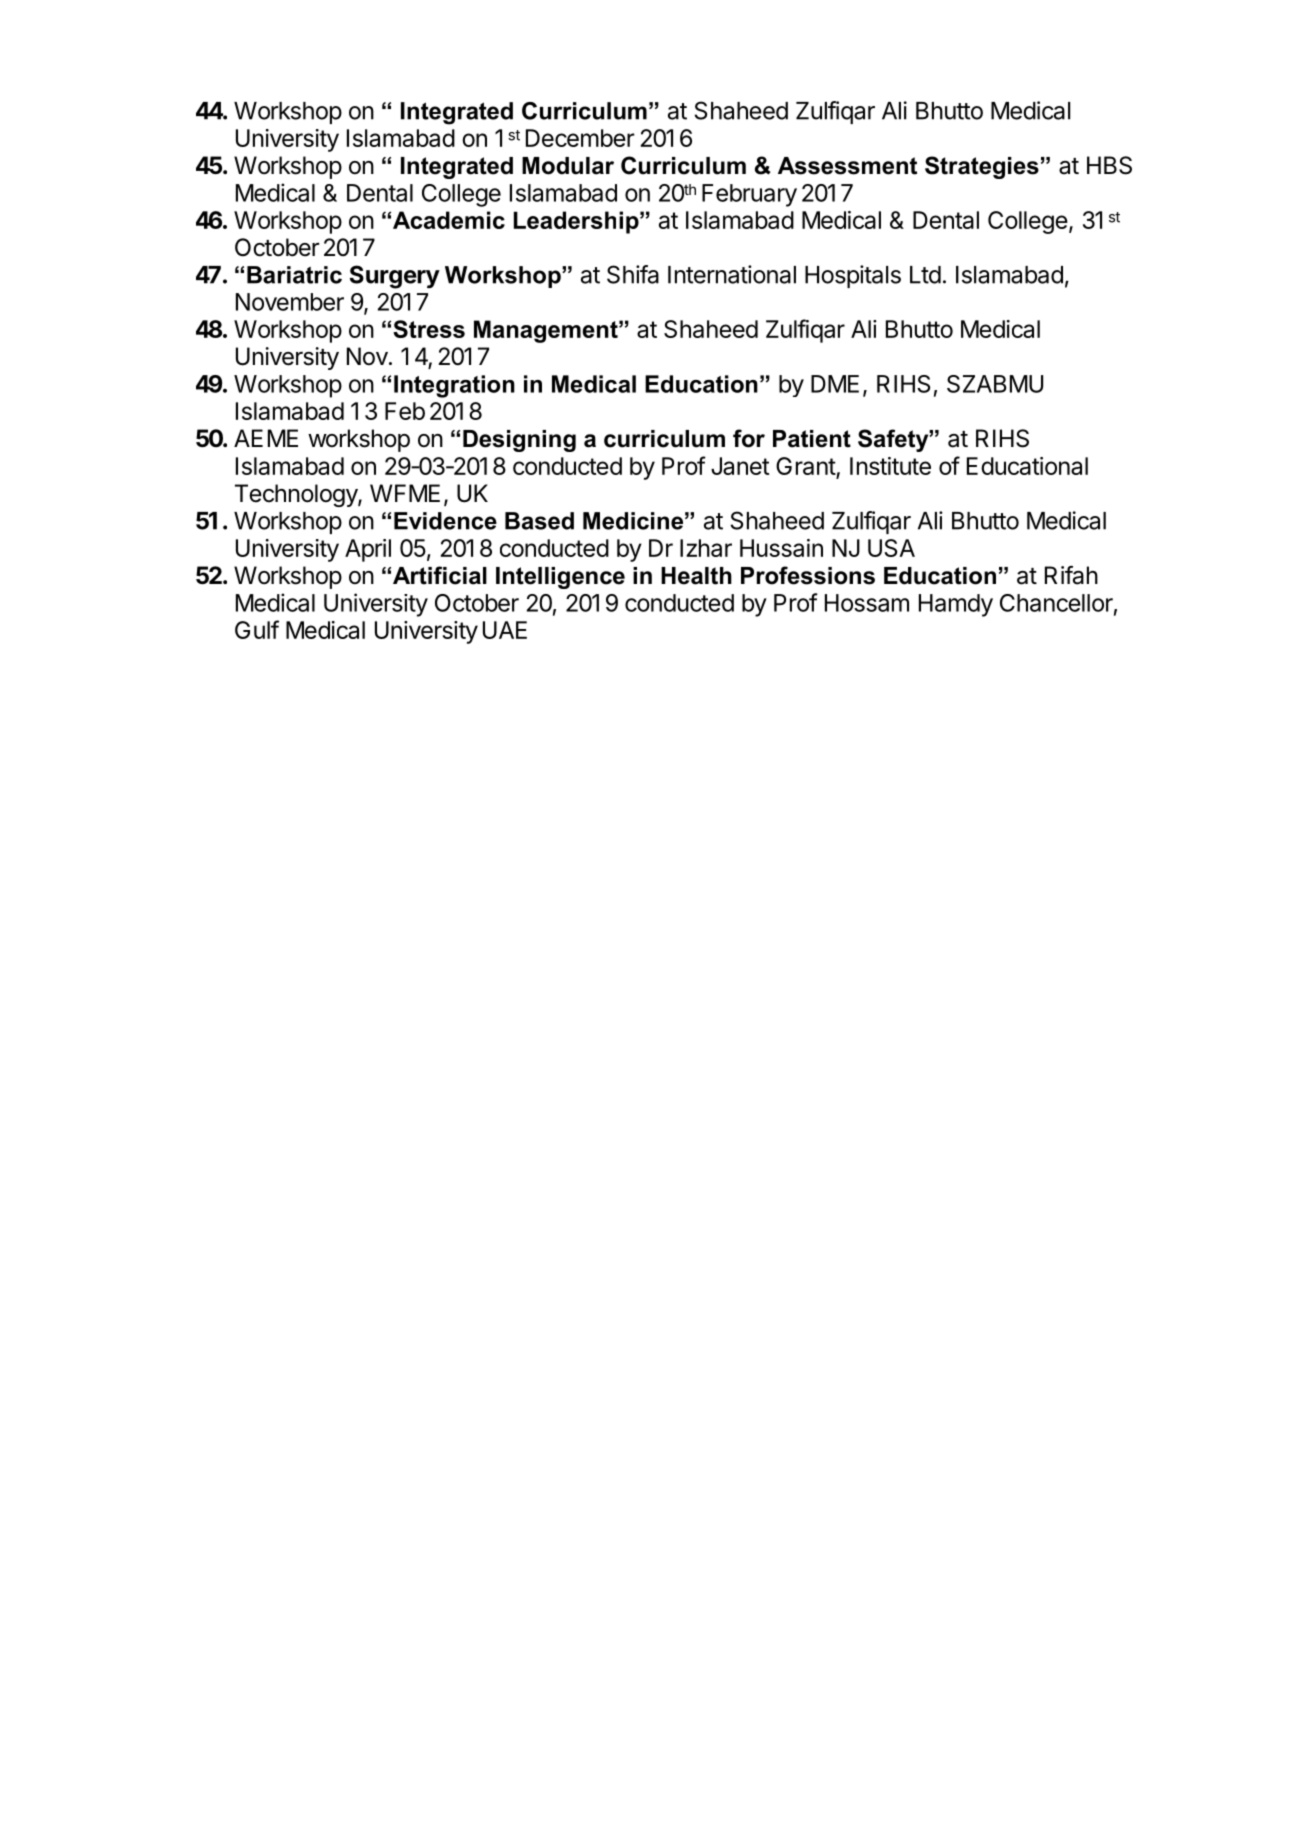 The height and width of the screenshot is (1822, 1289). Describe the element at coordinates (925, 275) in the screenshot. I see `Ltd` at that location.
